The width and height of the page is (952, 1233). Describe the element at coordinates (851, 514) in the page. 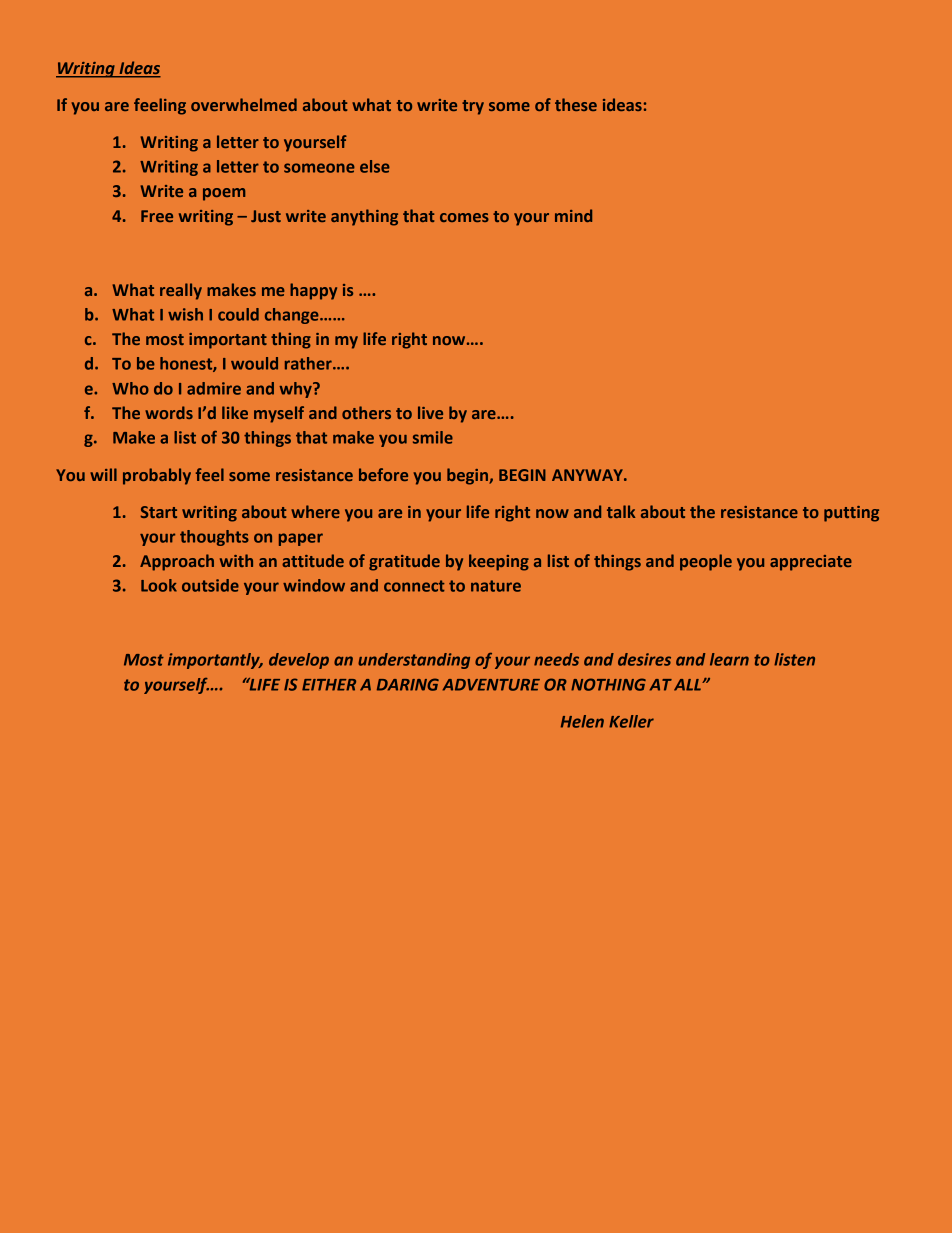

I see `putting` at that location.
